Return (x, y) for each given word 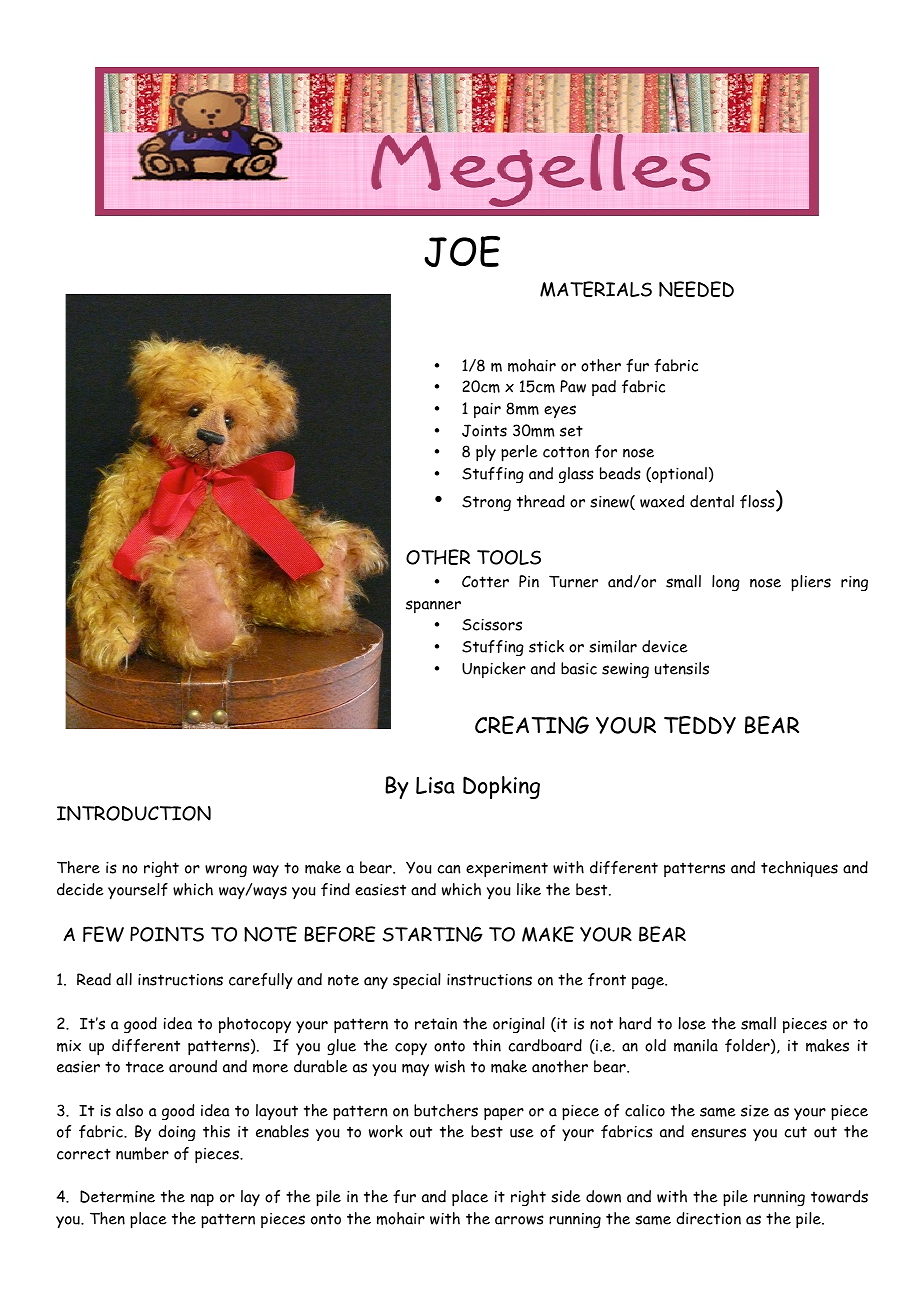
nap (202, 1200)
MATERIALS (596, 289)
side (566, 1196)
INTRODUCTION (134, 813)
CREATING (532, 725)
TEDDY (700, 725)
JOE (462, 251)
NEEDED (696, 289)
